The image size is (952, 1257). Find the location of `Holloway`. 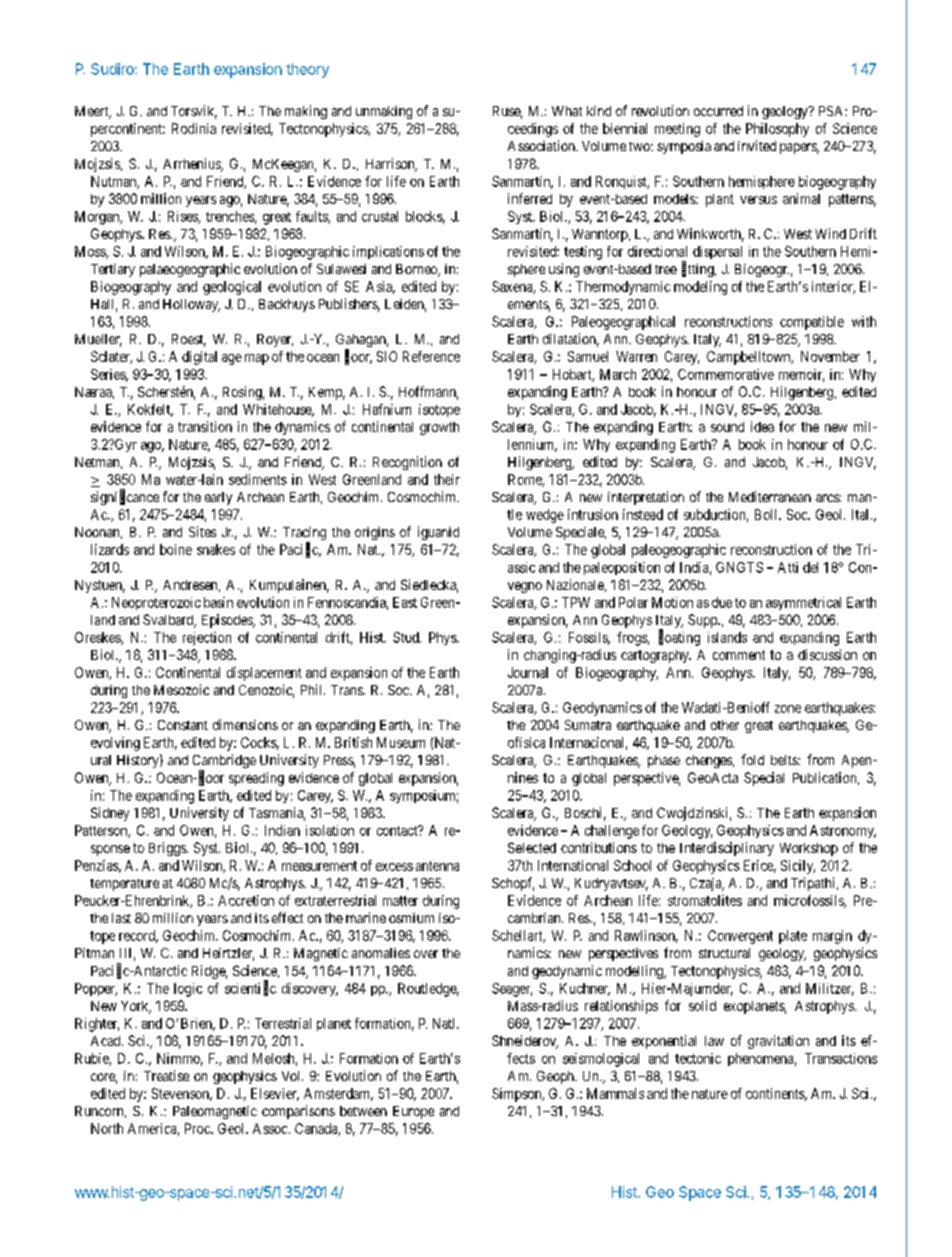

Holloway is located at coordinates (191, 305).
